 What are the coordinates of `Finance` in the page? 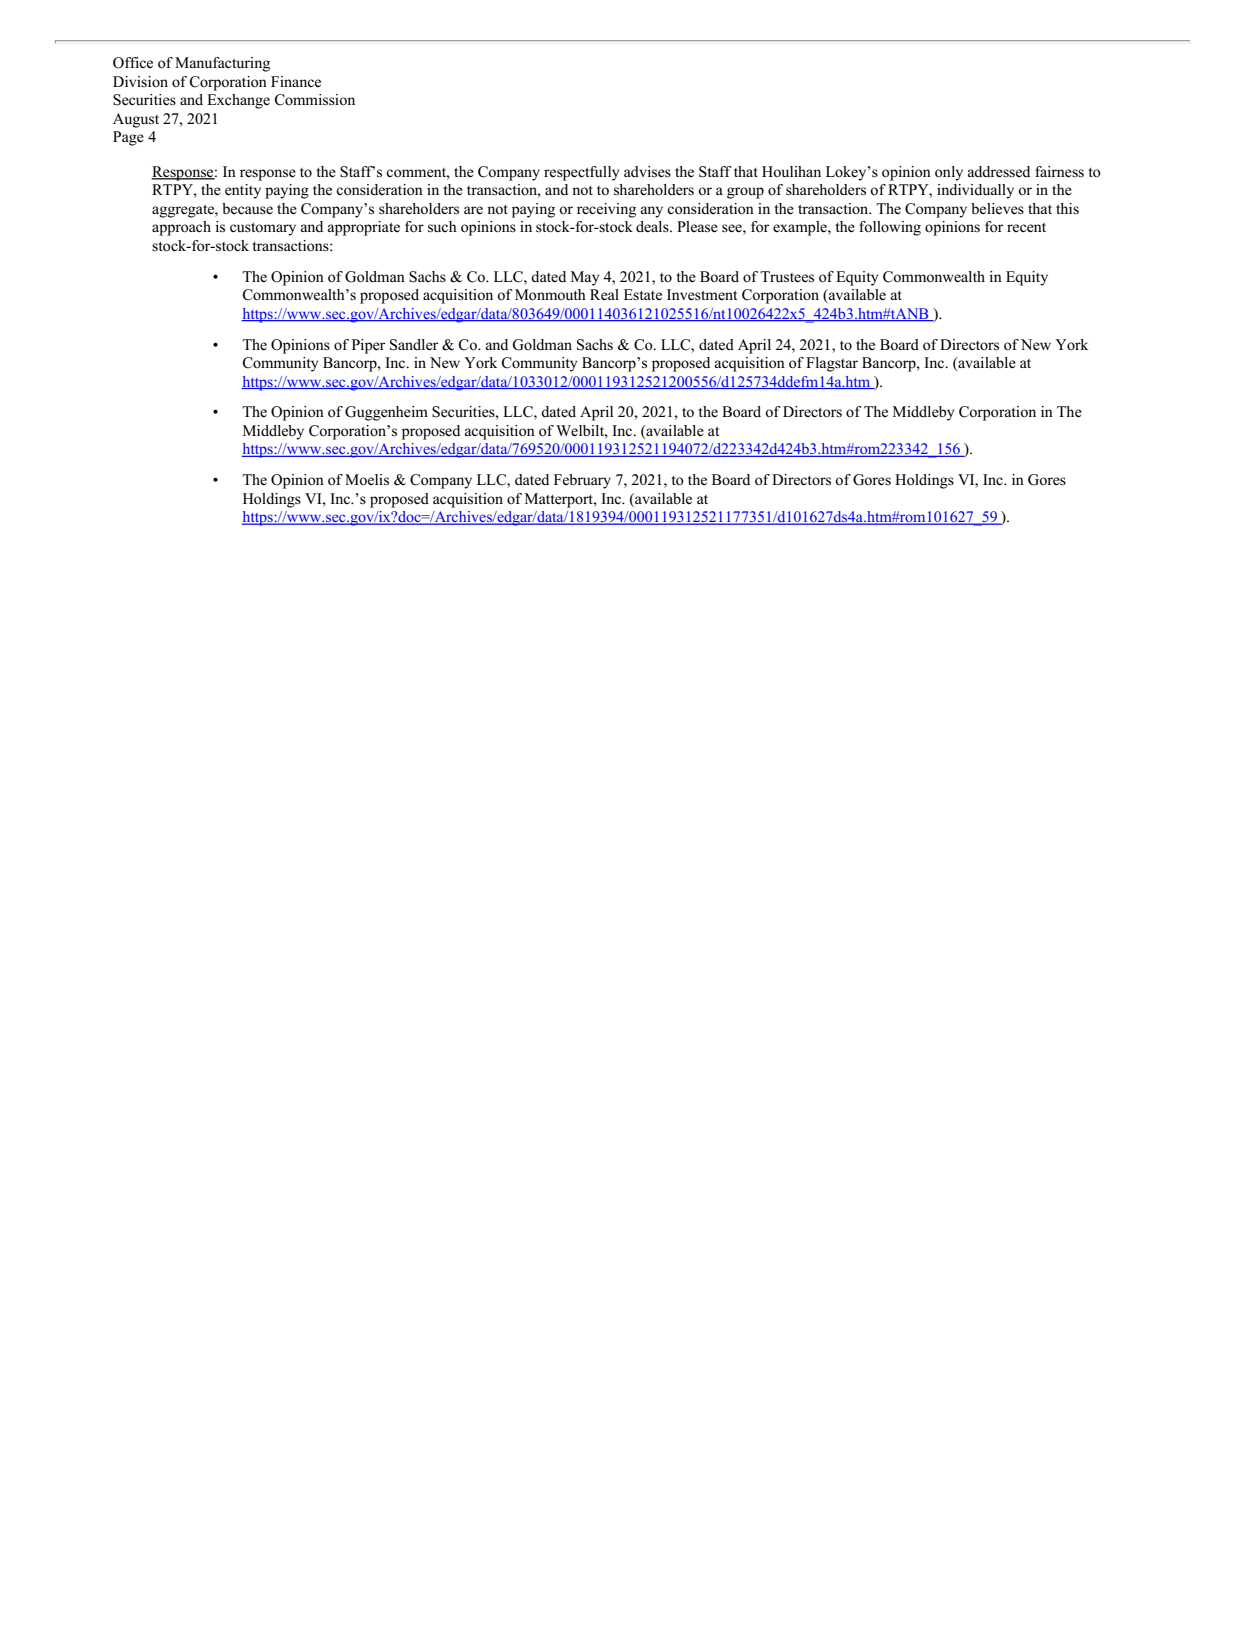 It's located at (296, 81).
